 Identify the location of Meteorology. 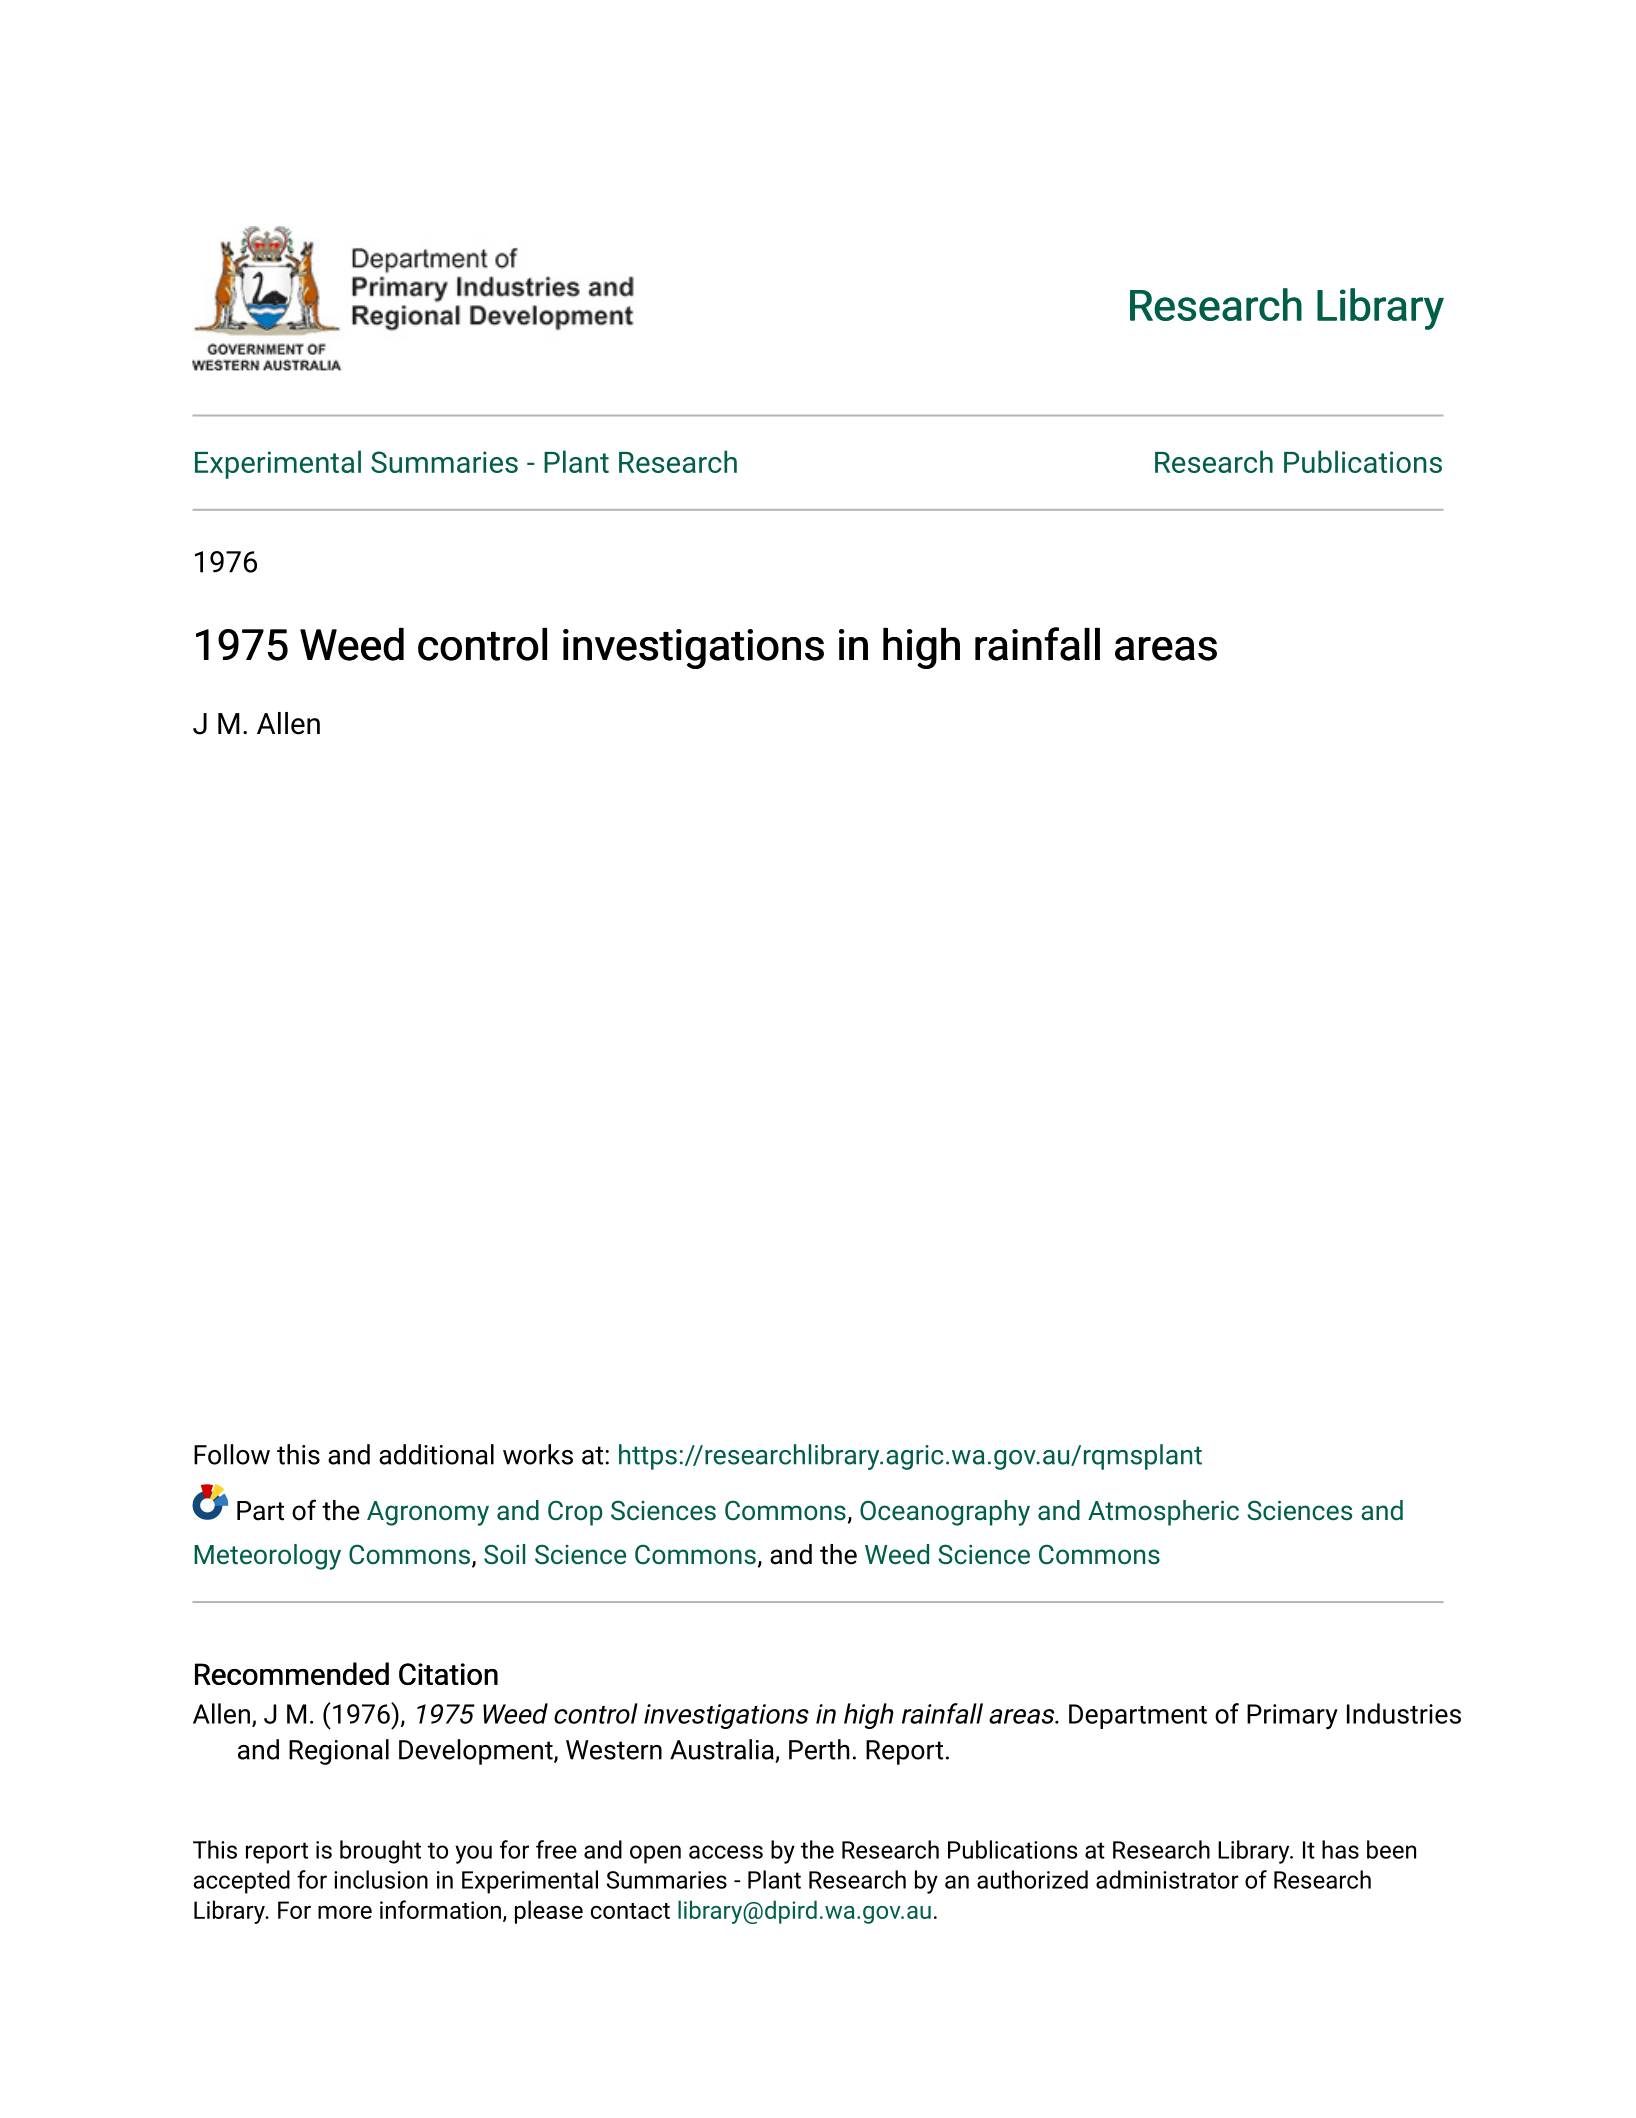
(267, 1557).
